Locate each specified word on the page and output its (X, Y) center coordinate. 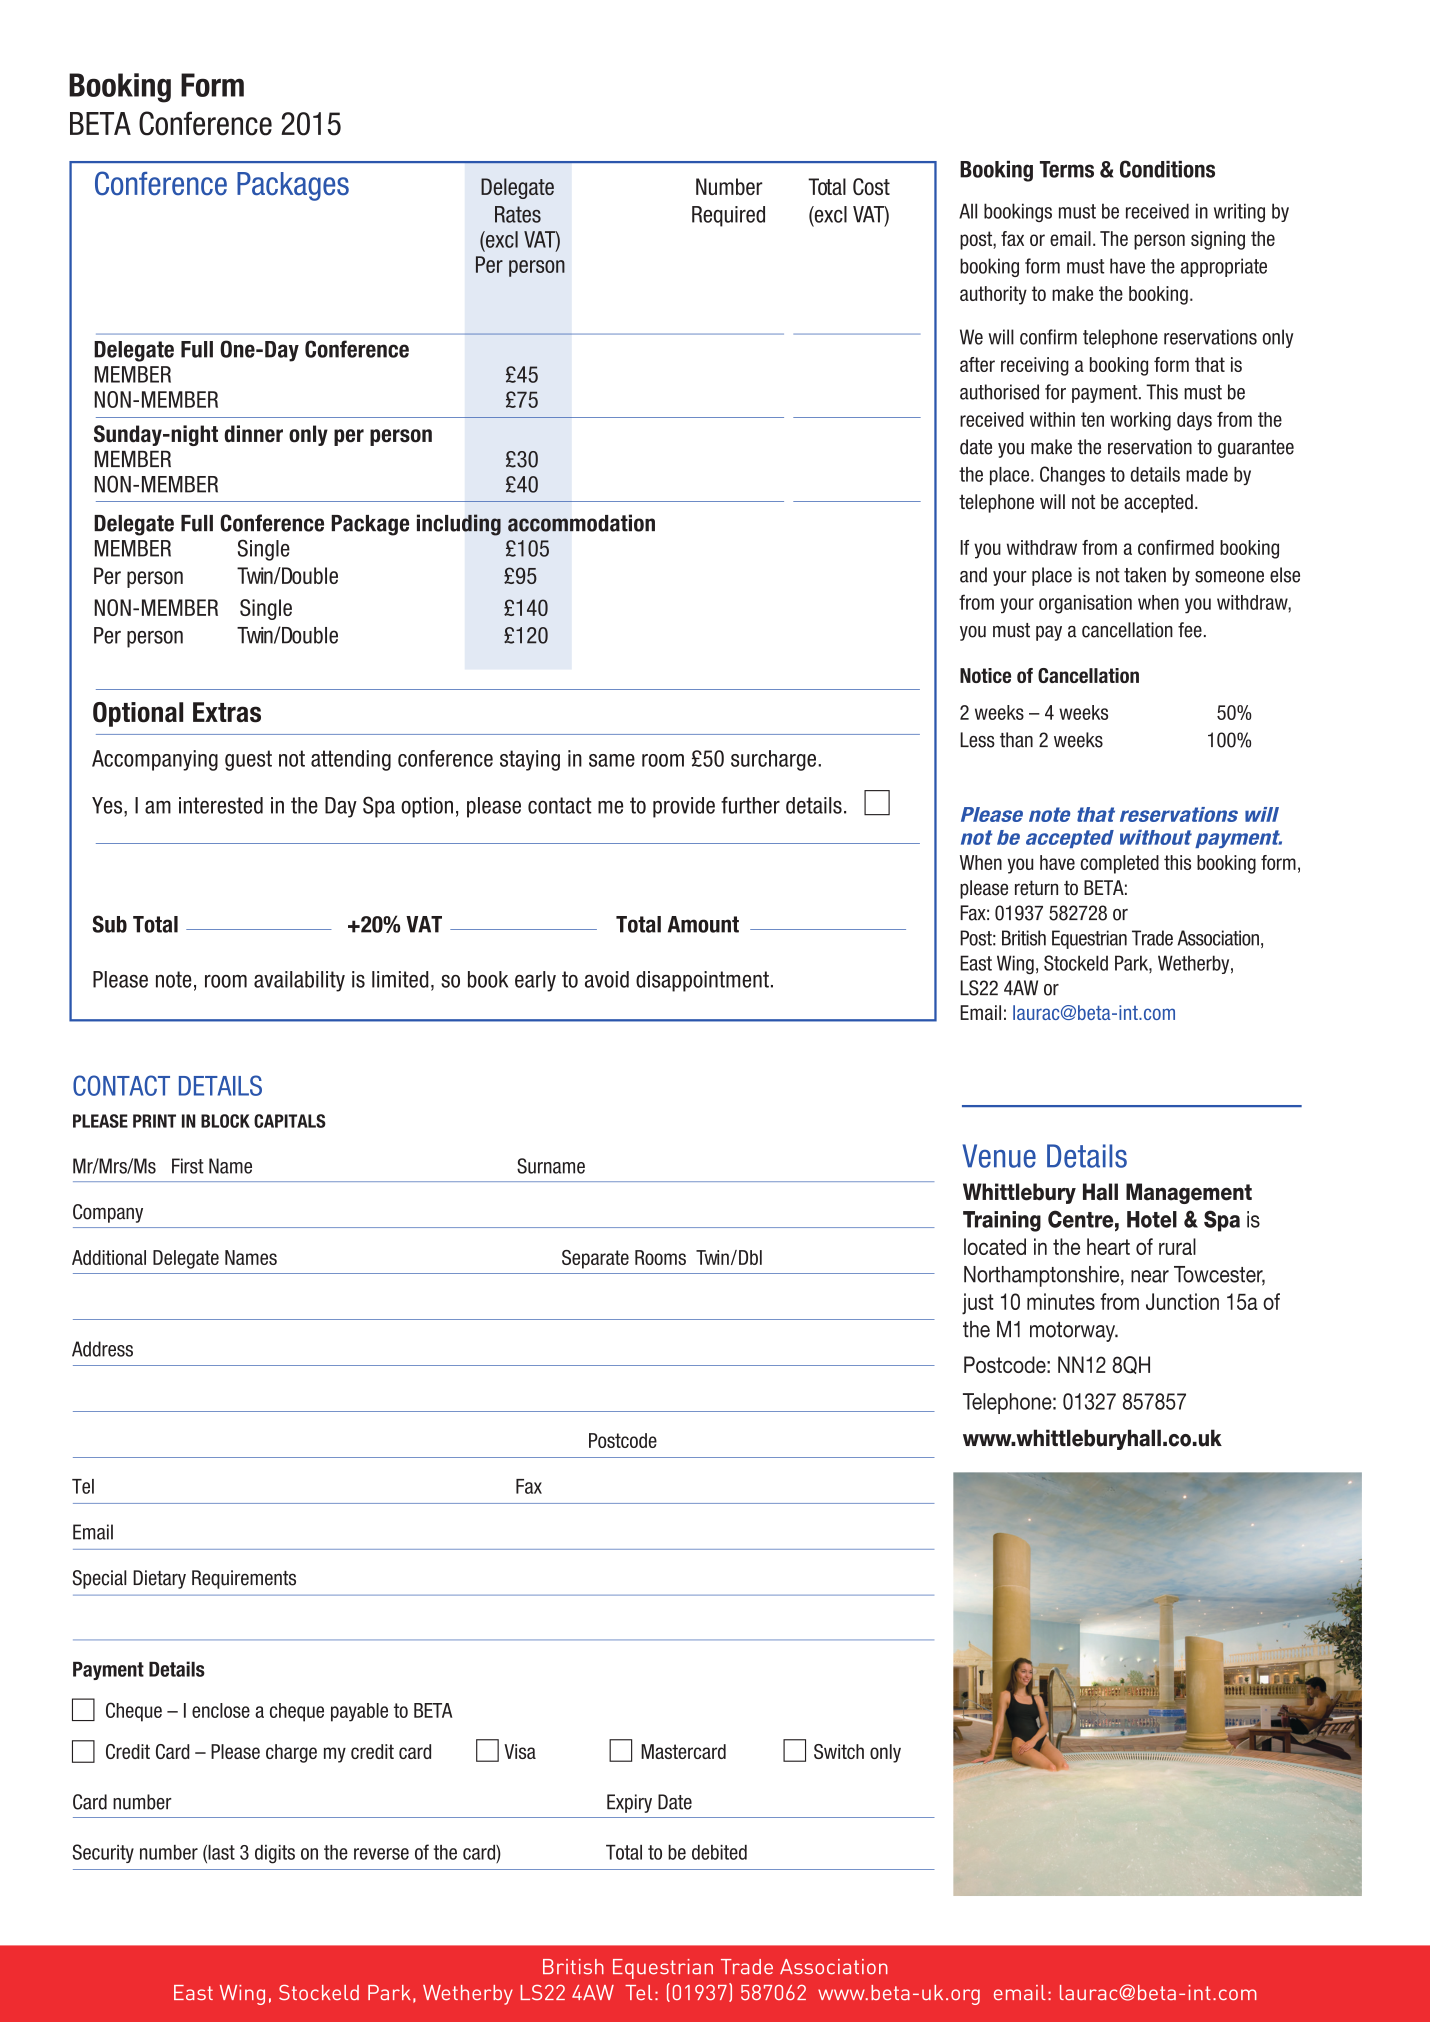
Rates (518, 214)
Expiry (629, 1803)
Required (728, 216)
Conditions (1167, 169)
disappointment (702, 981)
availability (299, 981)
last (220, 1853)
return (1036, 888)
